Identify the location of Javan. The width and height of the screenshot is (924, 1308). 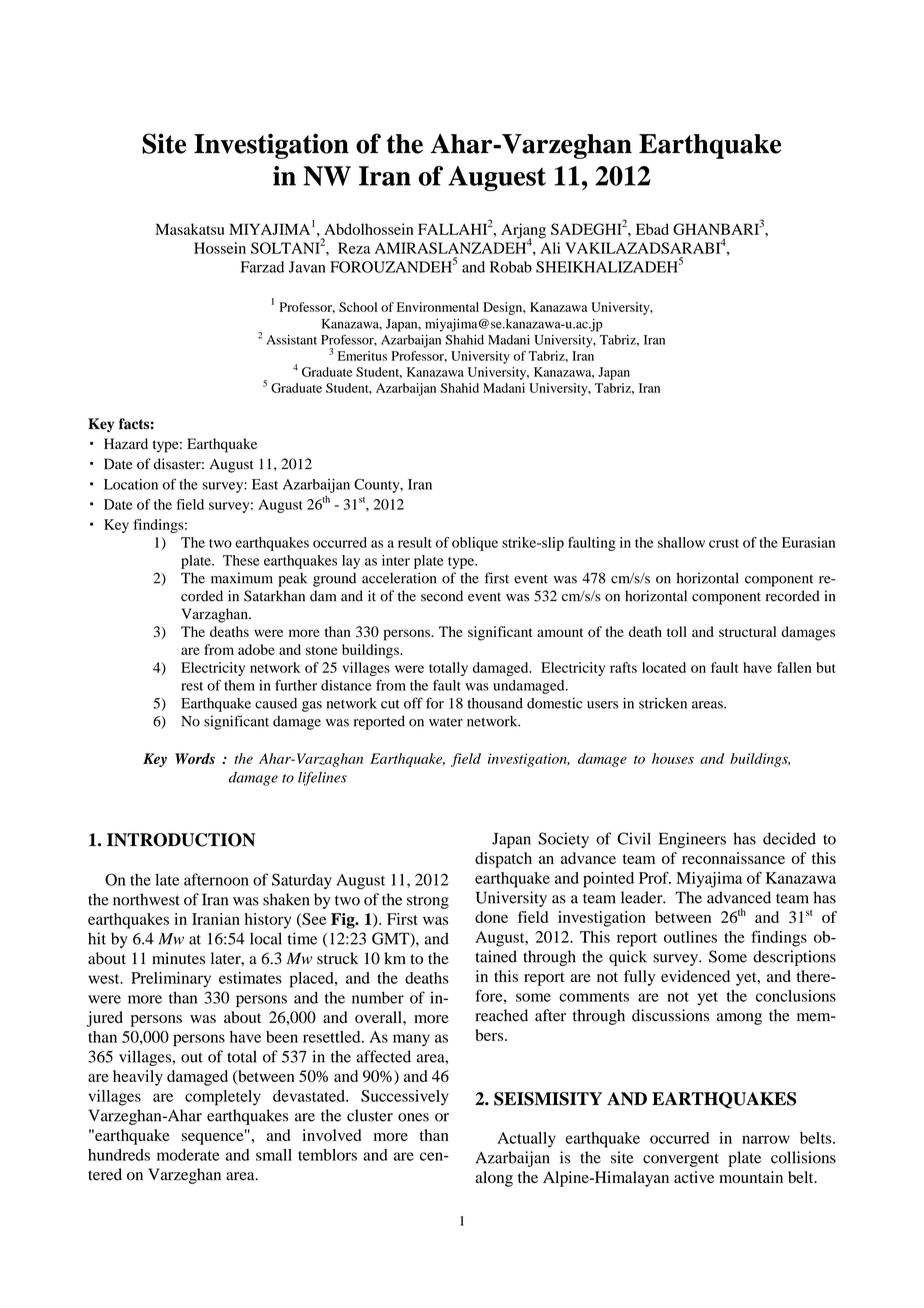
(307, 267).
